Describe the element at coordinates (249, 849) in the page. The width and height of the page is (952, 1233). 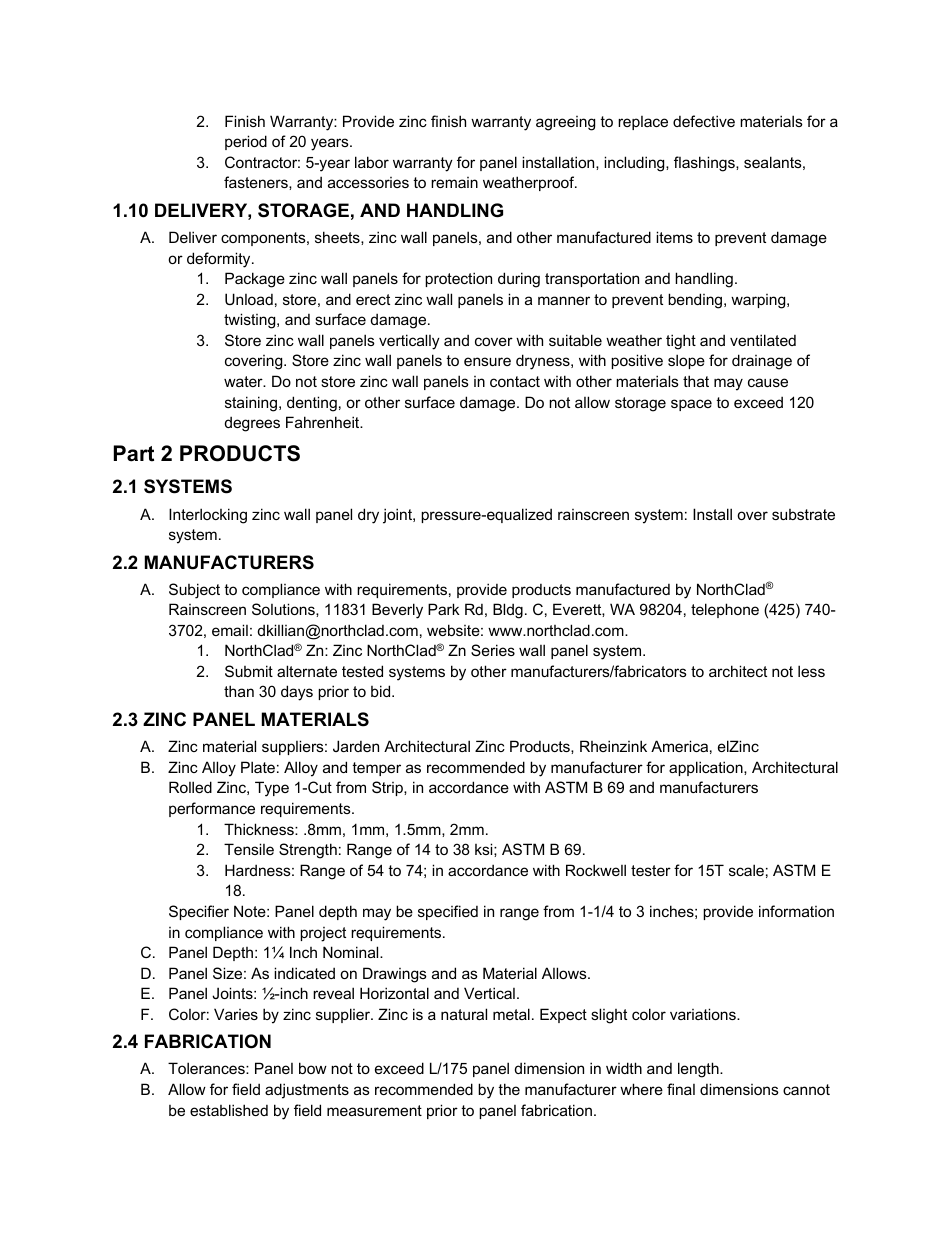
I see `Tensile` at that location.
